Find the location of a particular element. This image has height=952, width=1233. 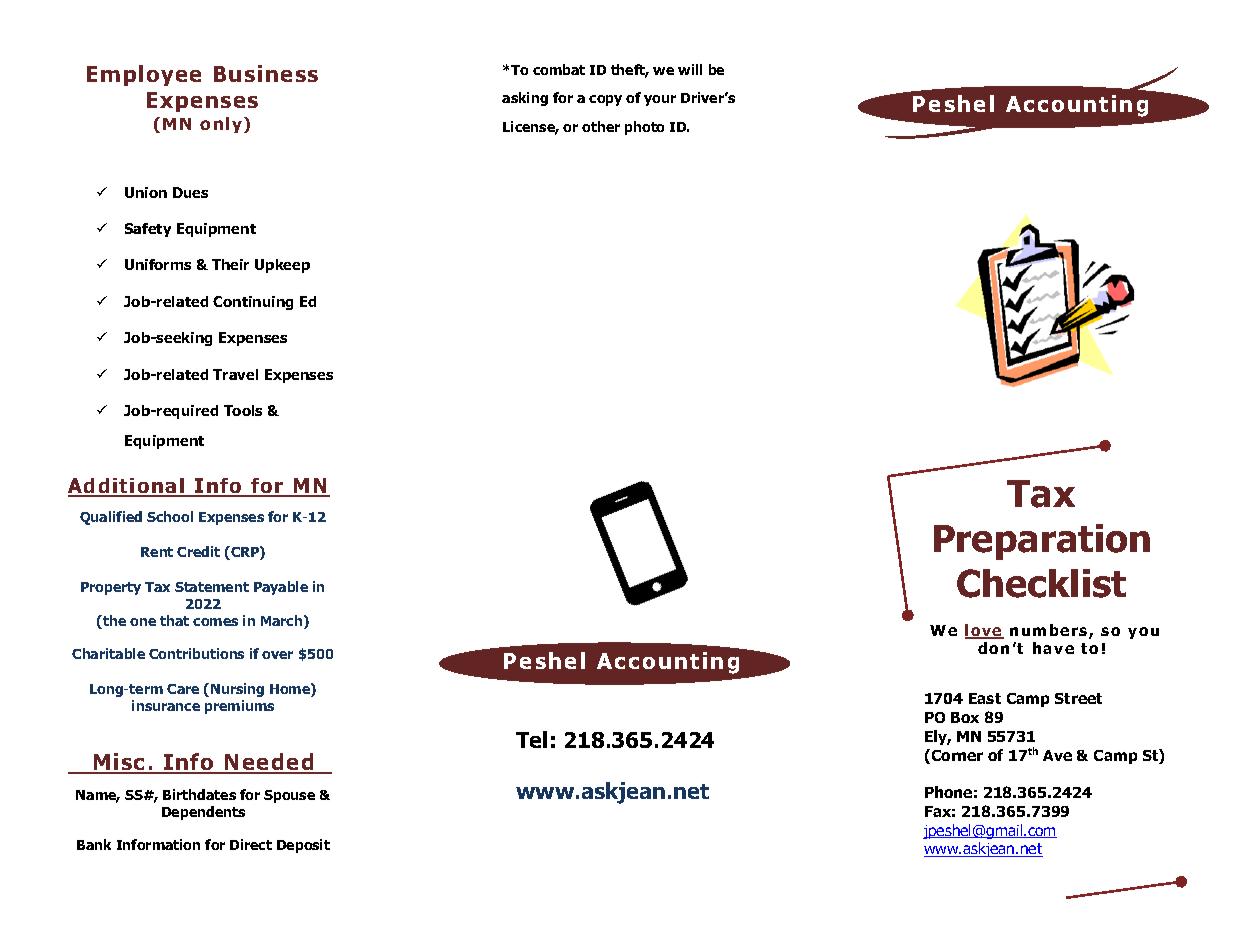

East is located at coordinates (985, 698).
